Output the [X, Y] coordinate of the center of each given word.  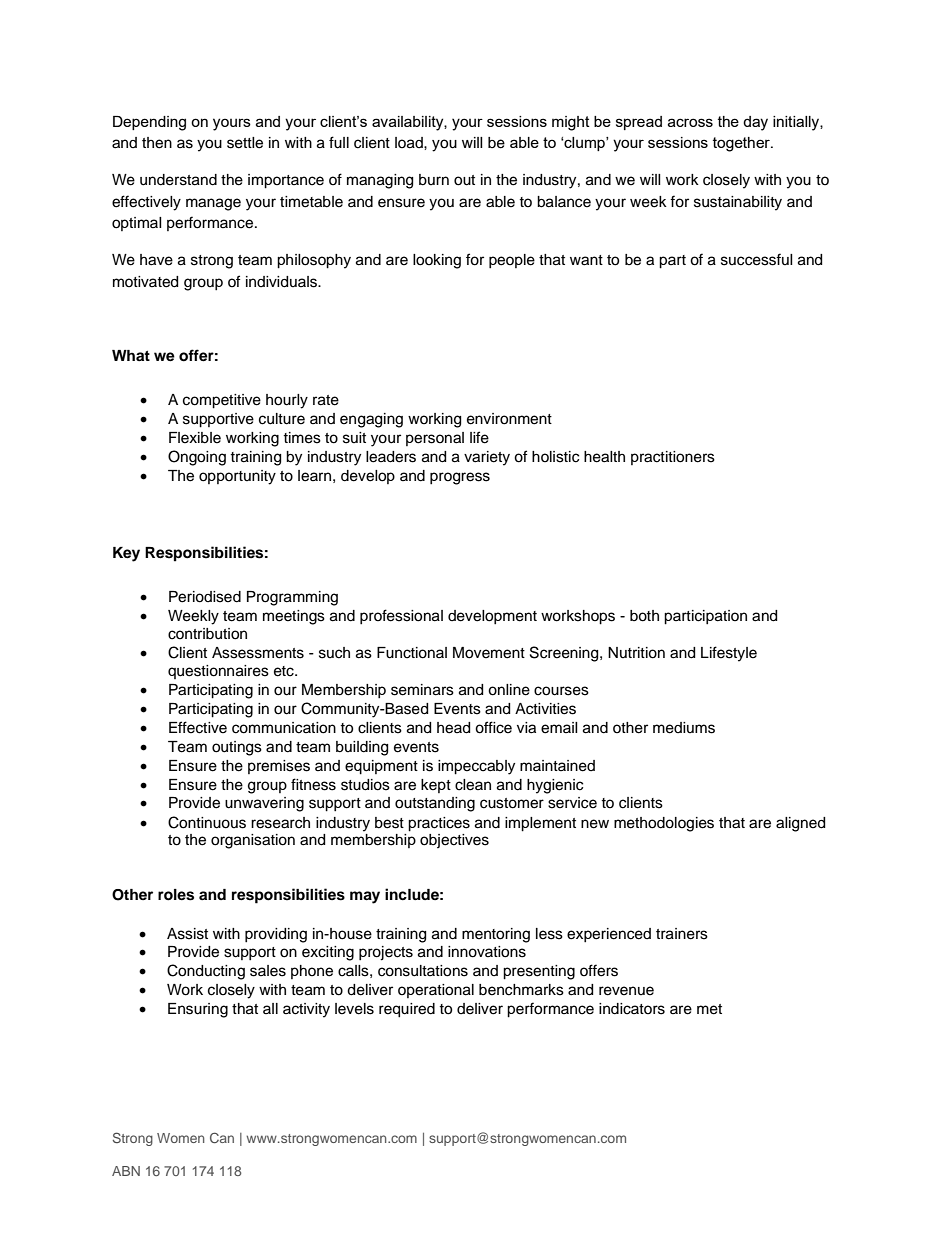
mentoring [496, 935]
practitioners [673, 458]
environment [509, 419]
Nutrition [636, 653]
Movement [489, 653]
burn [434, 180]
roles [176, 895]
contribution [207, 634]
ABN [126, 1171]
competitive [222, 401]
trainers [682, 934]
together [742, 144]
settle [245, 143]
